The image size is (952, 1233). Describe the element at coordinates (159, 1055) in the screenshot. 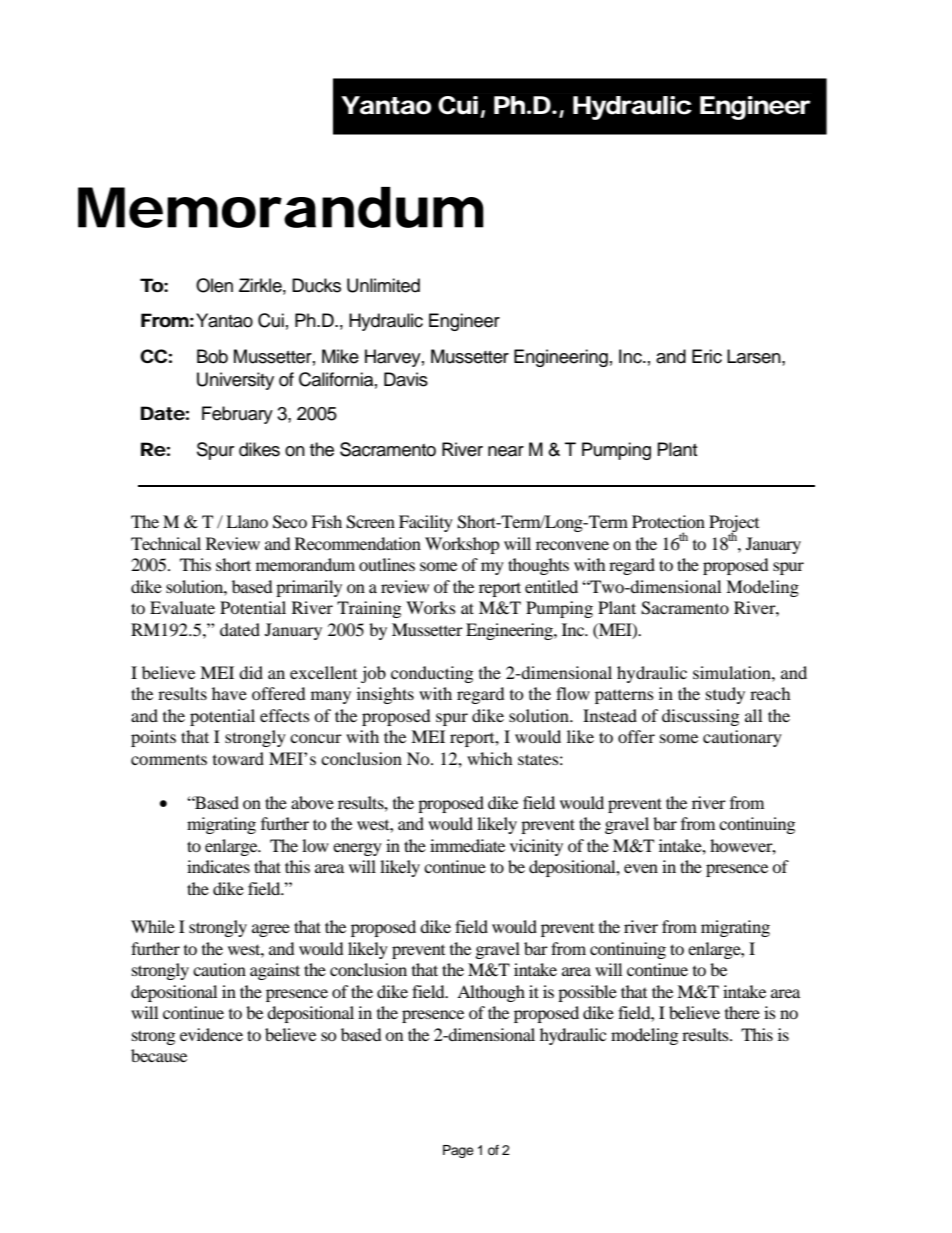

I see `because` at that location.
